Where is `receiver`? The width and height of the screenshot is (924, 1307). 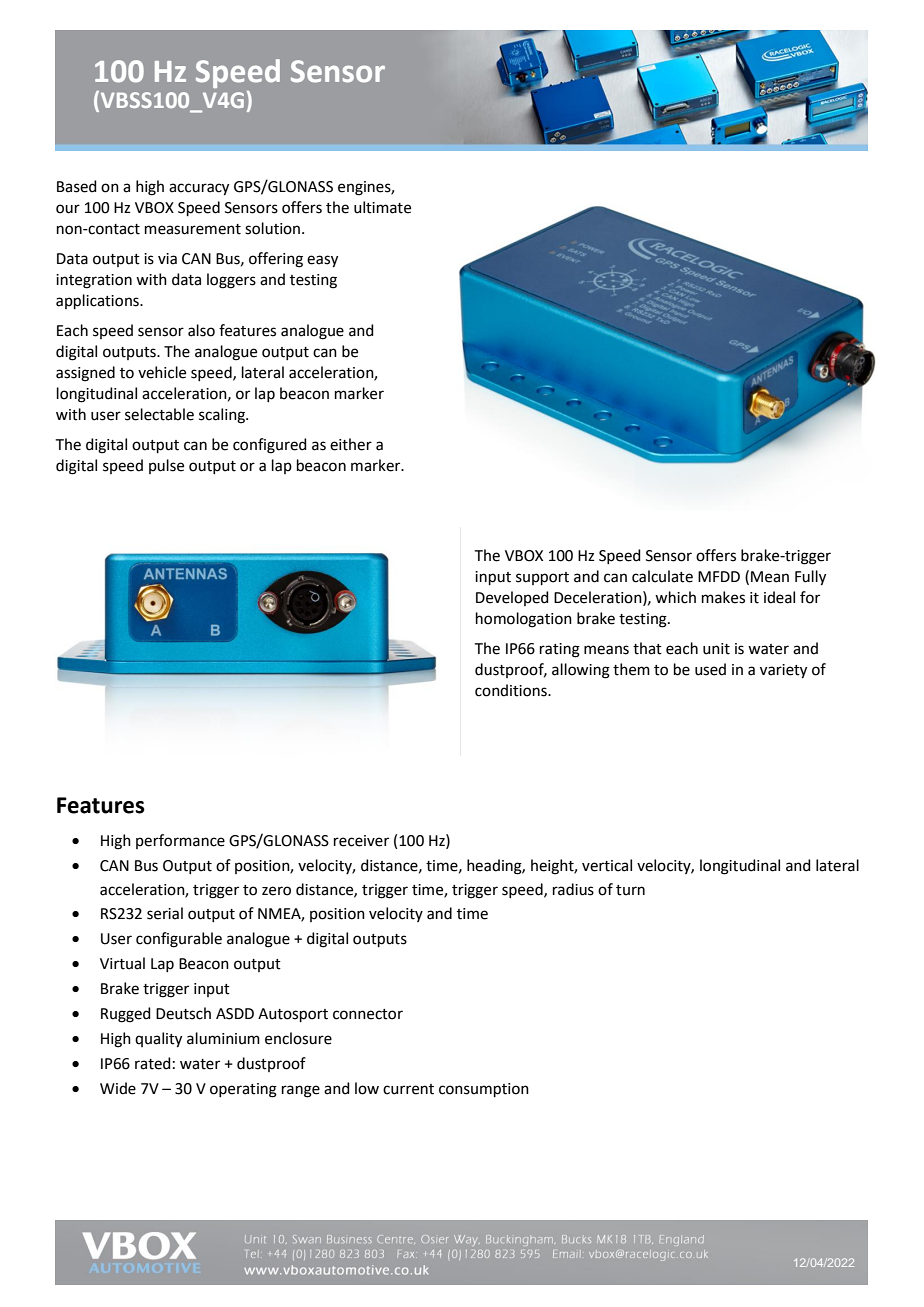
receiver is located at coordinates (361, 841).
